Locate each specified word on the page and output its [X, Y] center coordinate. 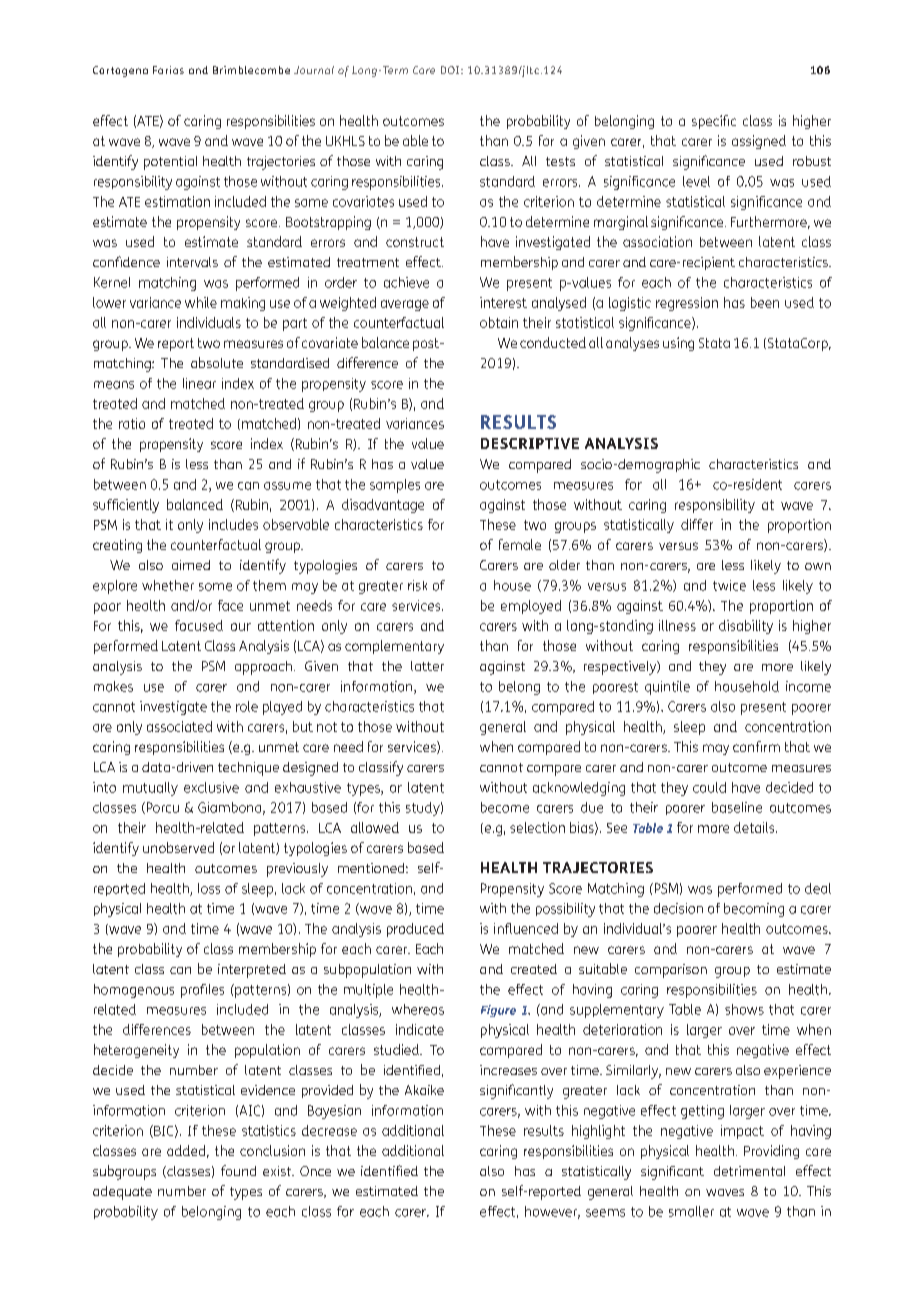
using [678, 344]
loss [209, 888]
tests [560, 161]
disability [746, 627]
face [230, 605]
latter [427, 666]
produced [415, 930]
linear [199, 383]
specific [714, 122]
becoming [754, 910]
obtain [499, 322]
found [238, 1170]
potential [170, 163]
